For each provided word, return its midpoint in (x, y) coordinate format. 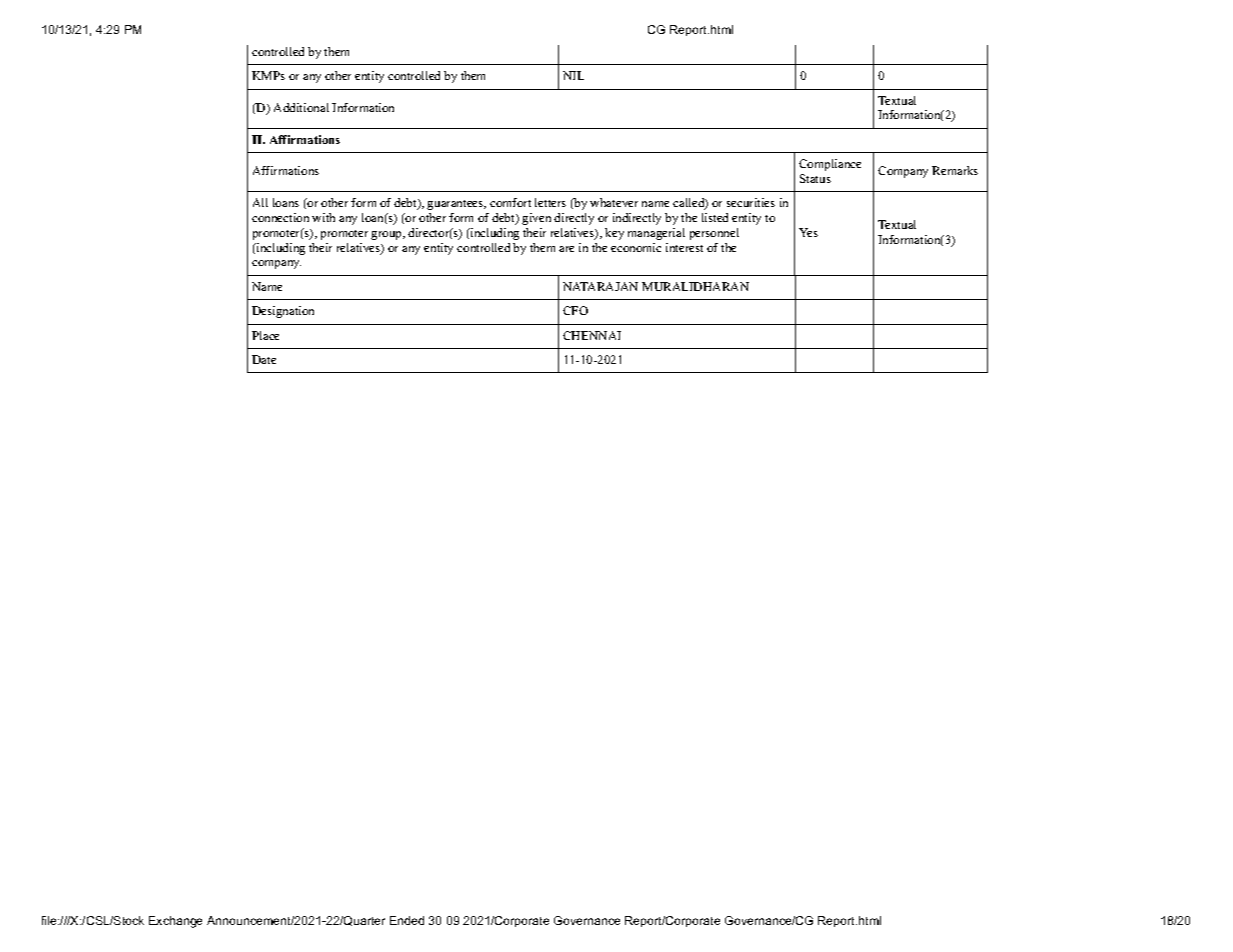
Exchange (175, 922)
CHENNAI (592, 335)
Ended (407, 920)
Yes (808, 232)
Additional (301, 107)
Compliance (830, 165)
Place (265, 335)
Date (264, 359)
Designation (283, 312)
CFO (575, 310)
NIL (573, 75)
